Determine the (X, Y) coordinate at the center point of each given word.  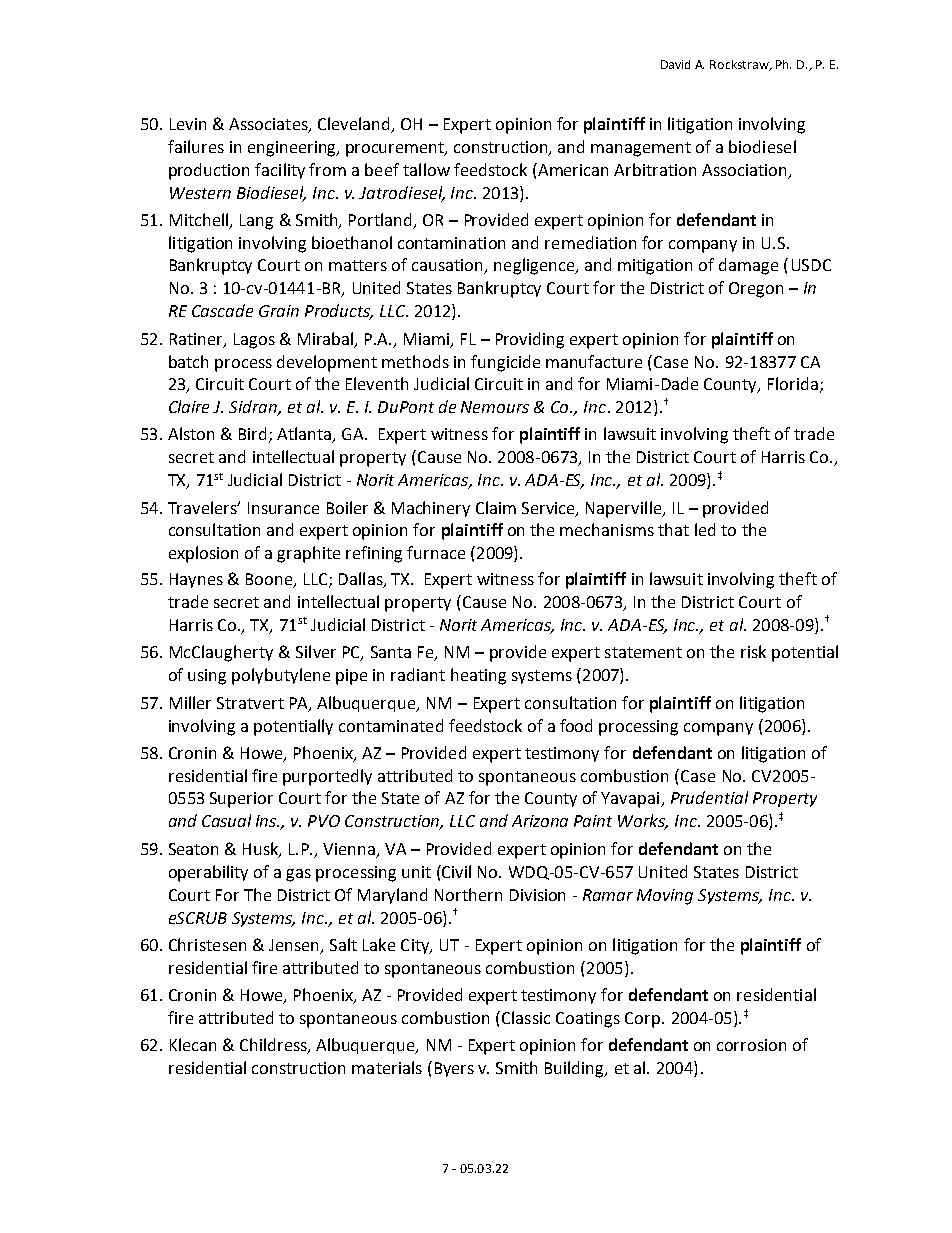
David (675, 64)
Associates (269, 125)
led (705, 529)
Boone (270, 580)
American (572, 169)
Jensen (295, 946)
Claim (496, 507)
